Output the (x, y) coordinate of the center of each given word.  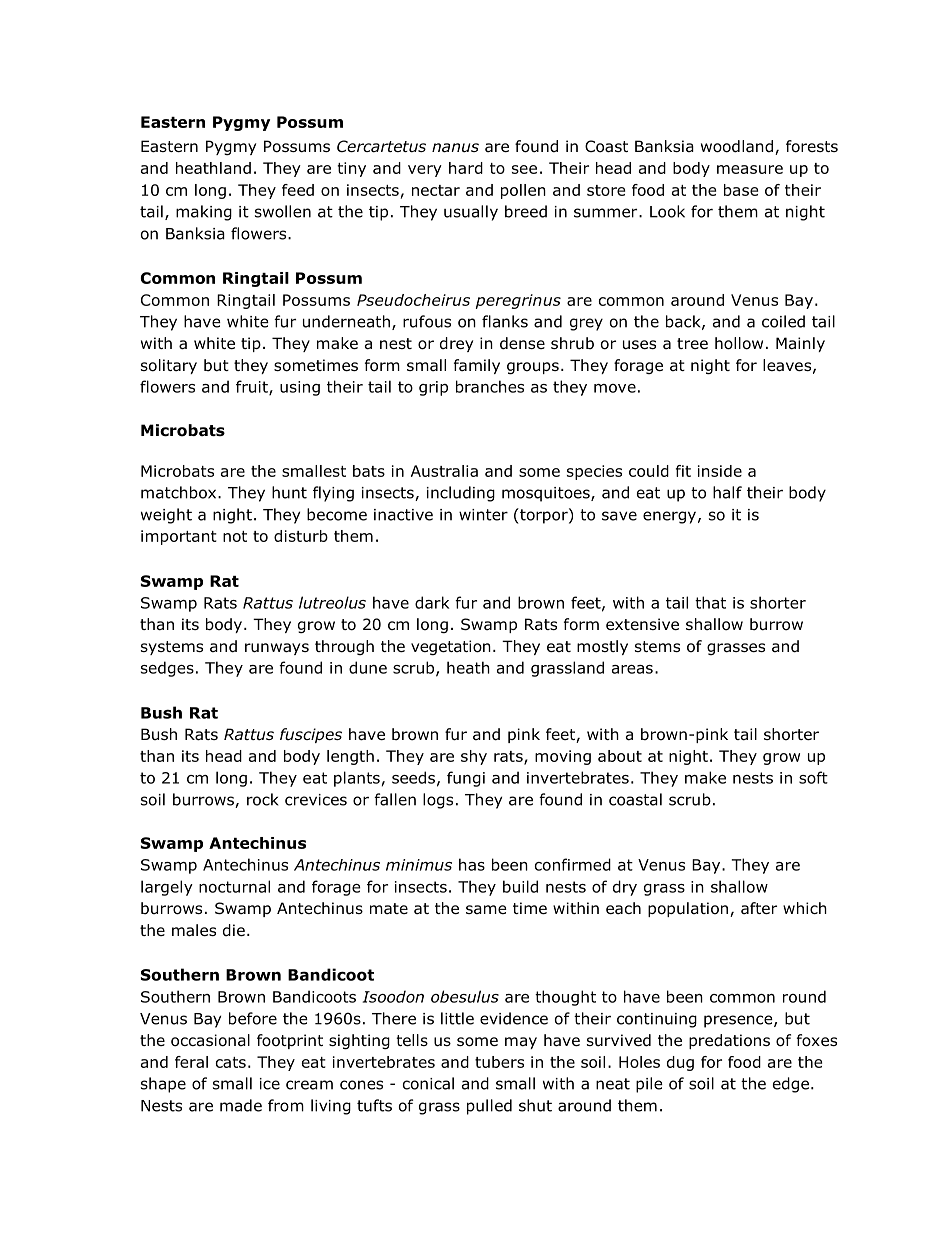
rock (262, 799)
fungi (466, 779)
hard (466, 168)
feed (298, 190)
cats (231, 1062)
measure (750, 169)
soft (813, 777)
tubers (499, 1062)
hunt (289, 492)
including (461, 494)
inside (720, 471)
